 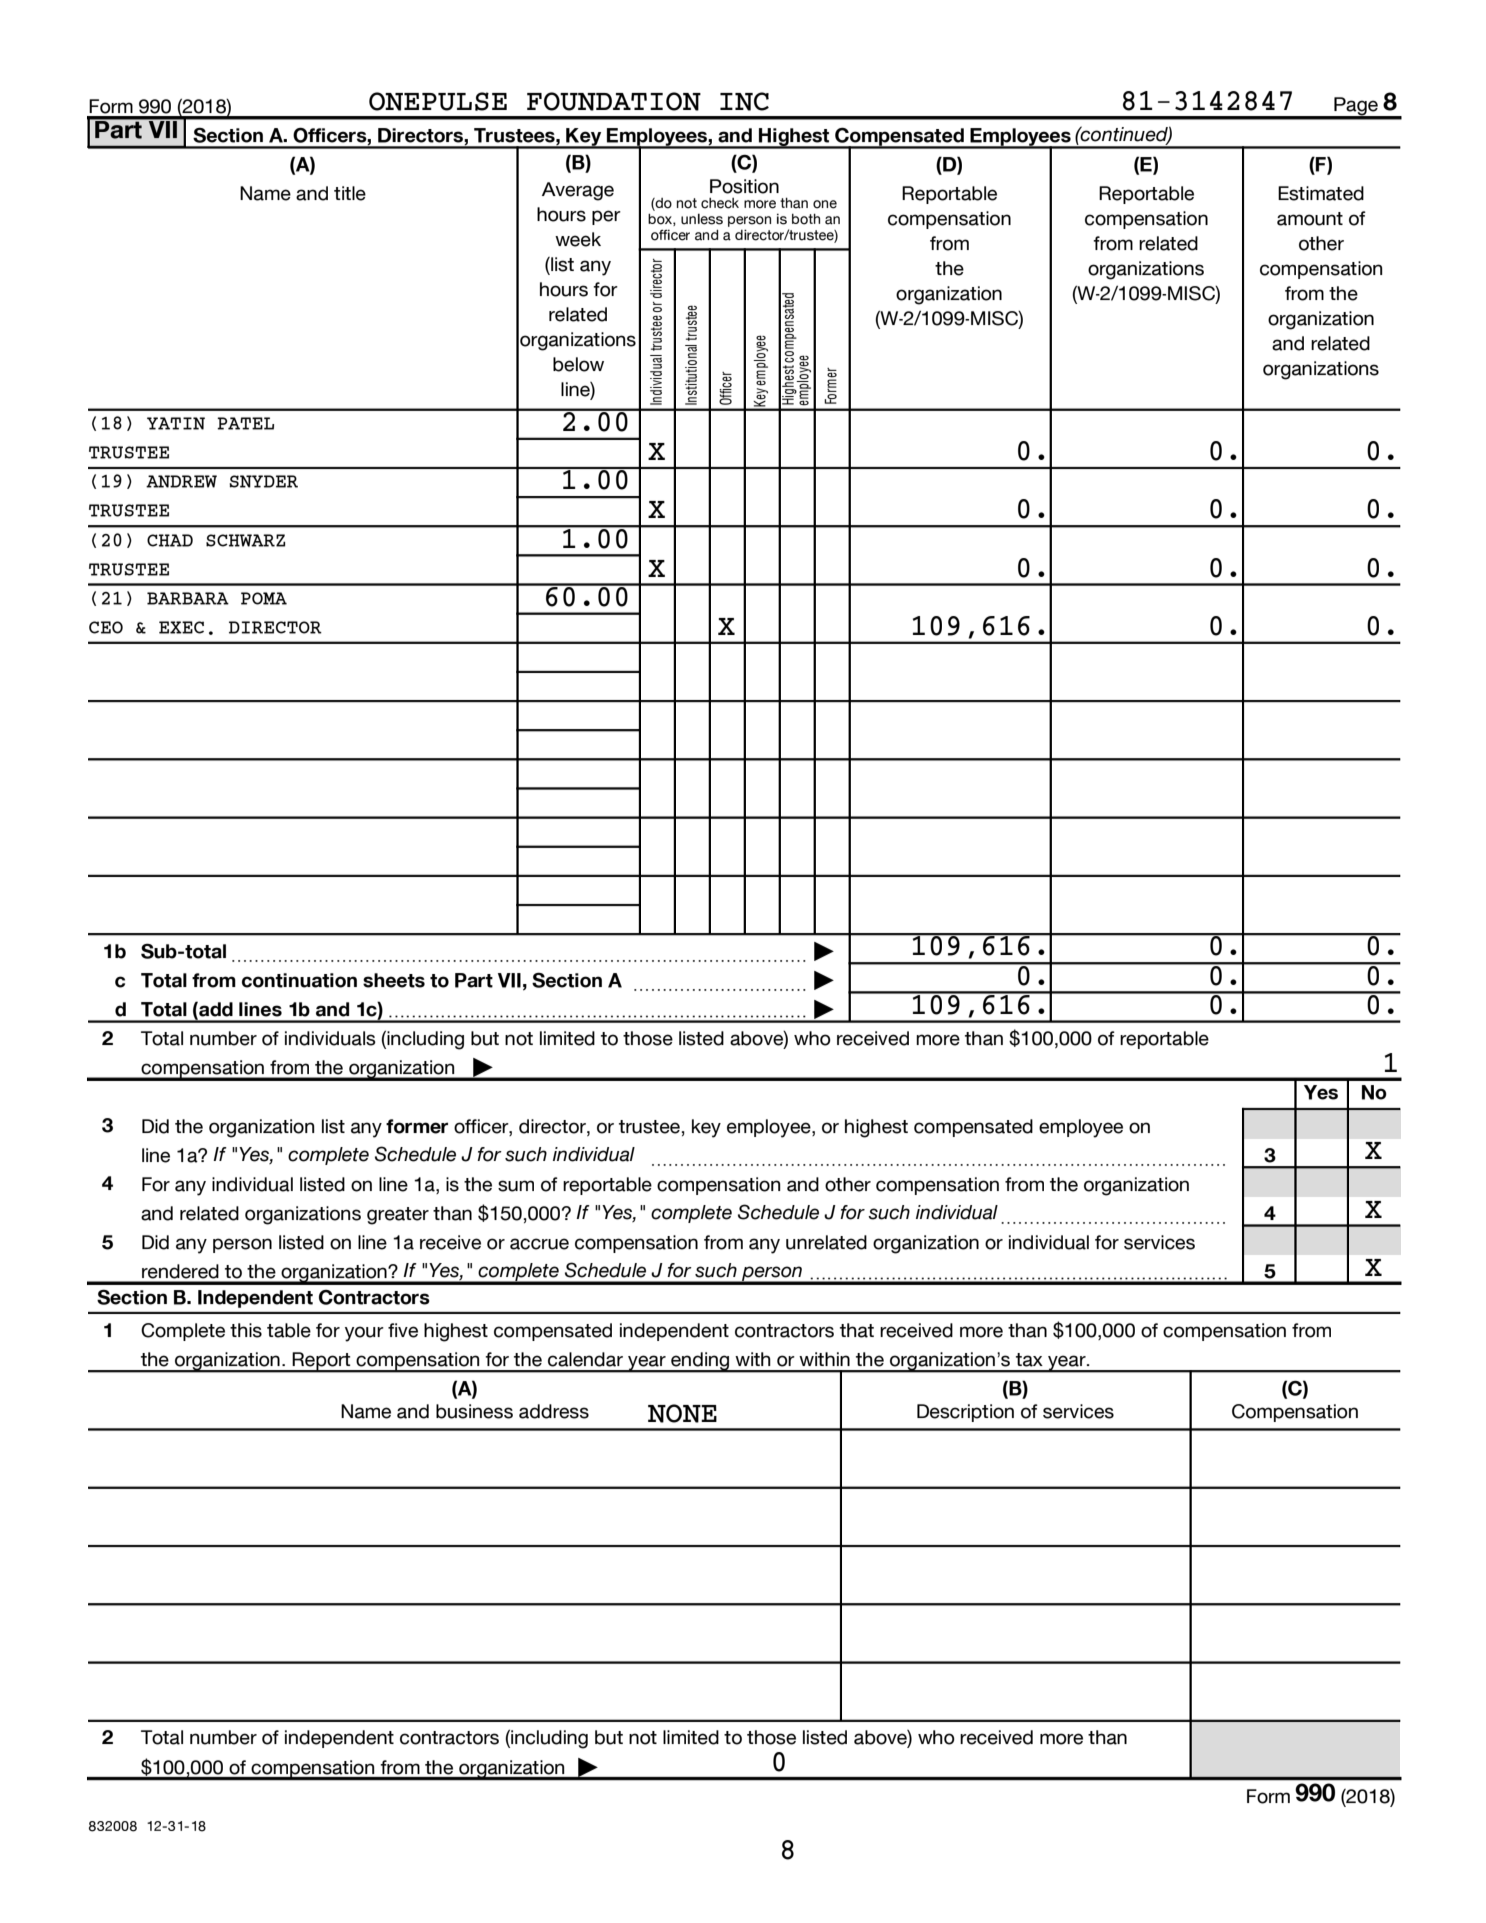 I want to click on this, so click(x=246, y=1330).
